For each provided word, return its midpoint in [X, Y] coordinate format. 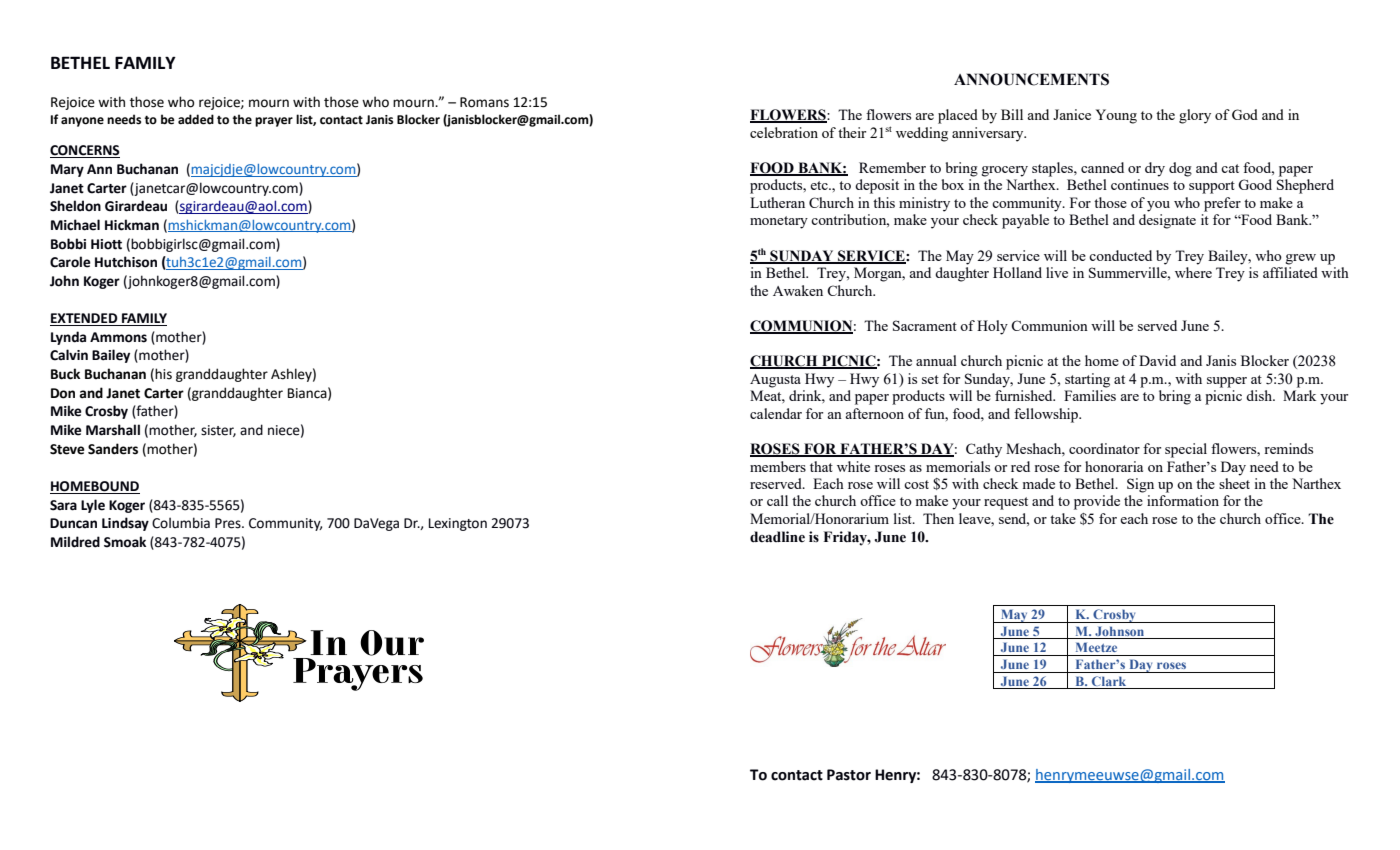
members [778, 466]
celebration [784, 132]
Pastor [849, 775]
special [1186, 450]
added [196, 119]
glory [1195, 116]
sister [218, 431]
